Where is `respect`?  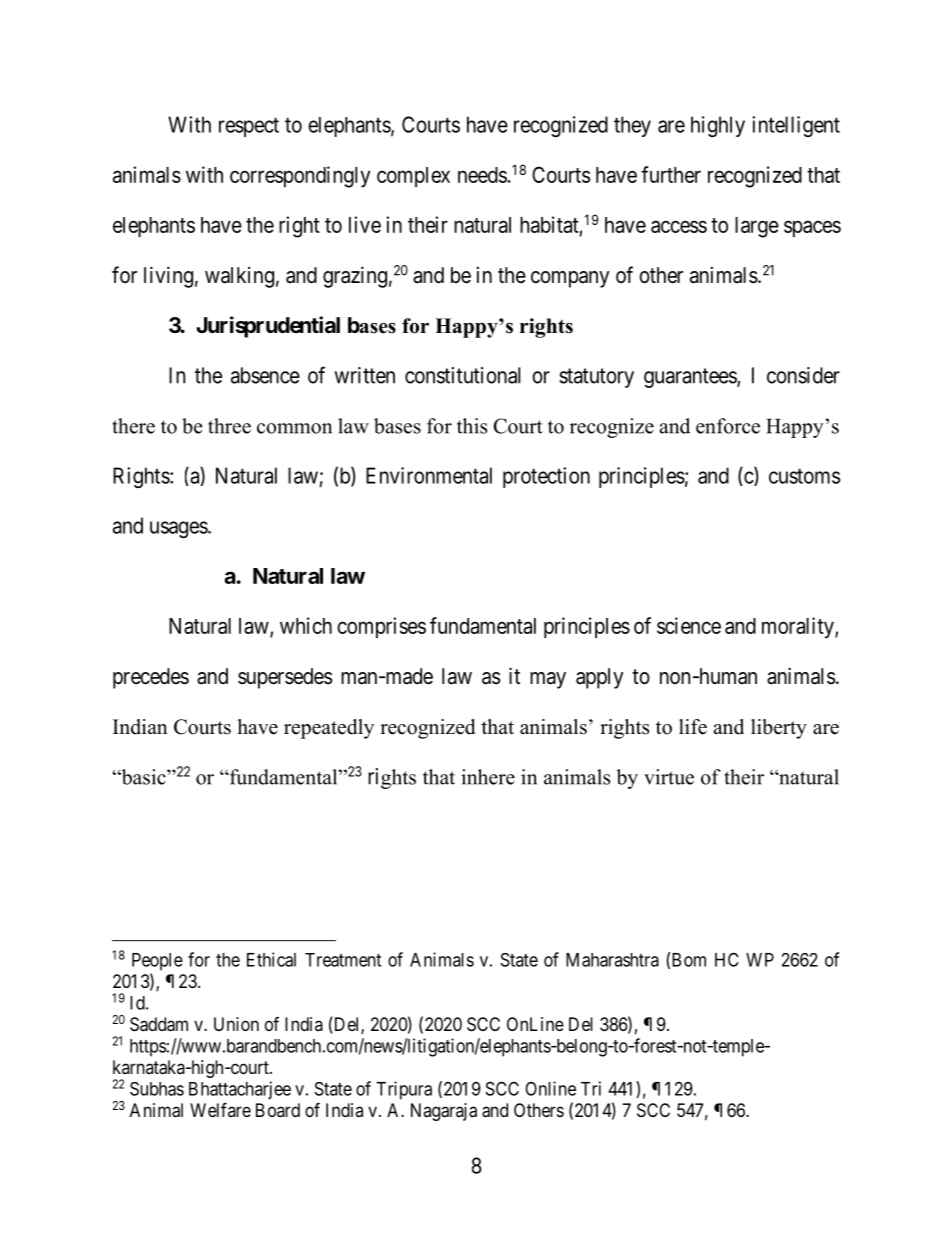 respect is located at coordinates (249, 127).
